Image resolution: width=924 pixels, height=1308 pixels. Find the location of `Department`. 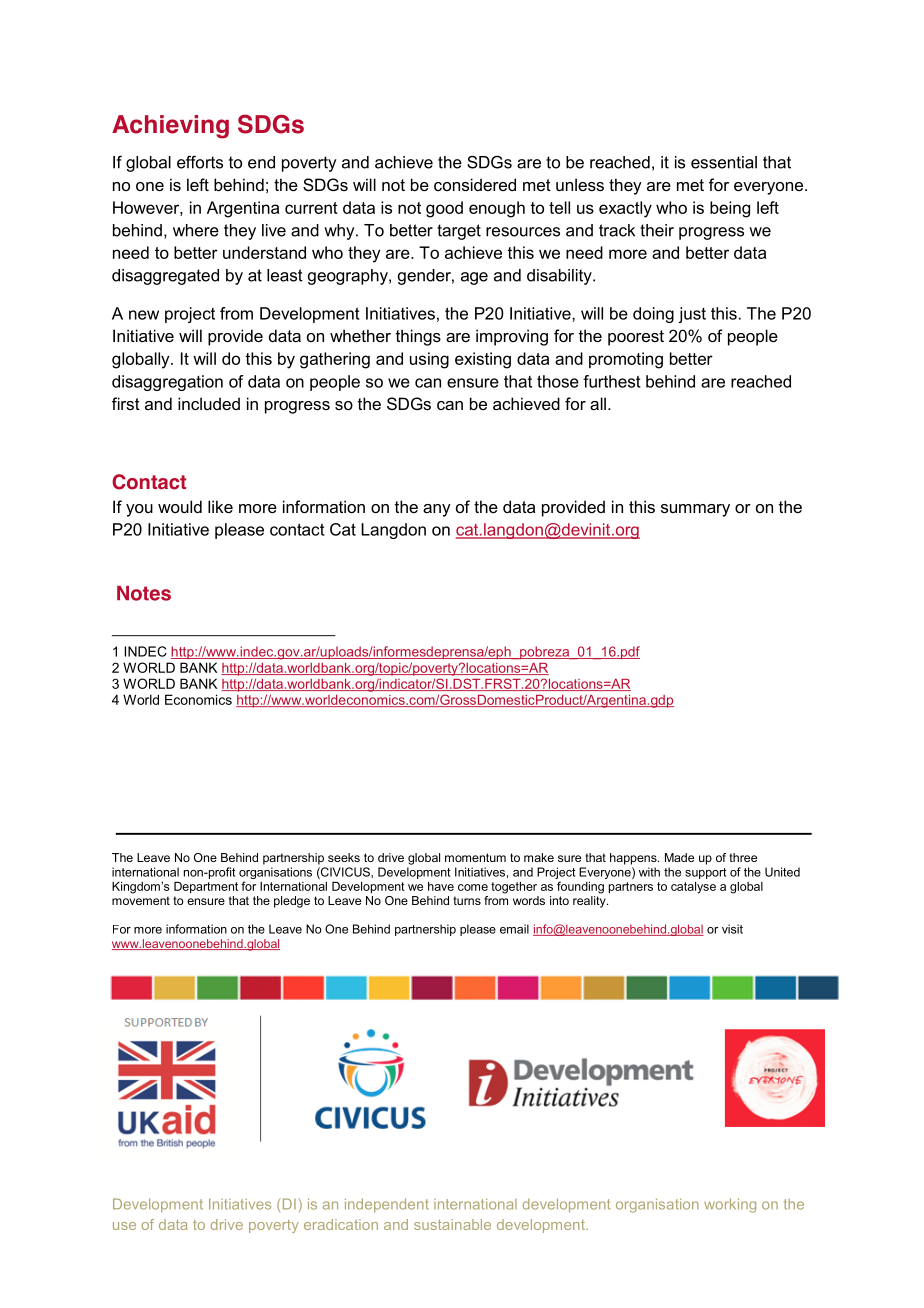

Department is located at coordinates (206, 888).
